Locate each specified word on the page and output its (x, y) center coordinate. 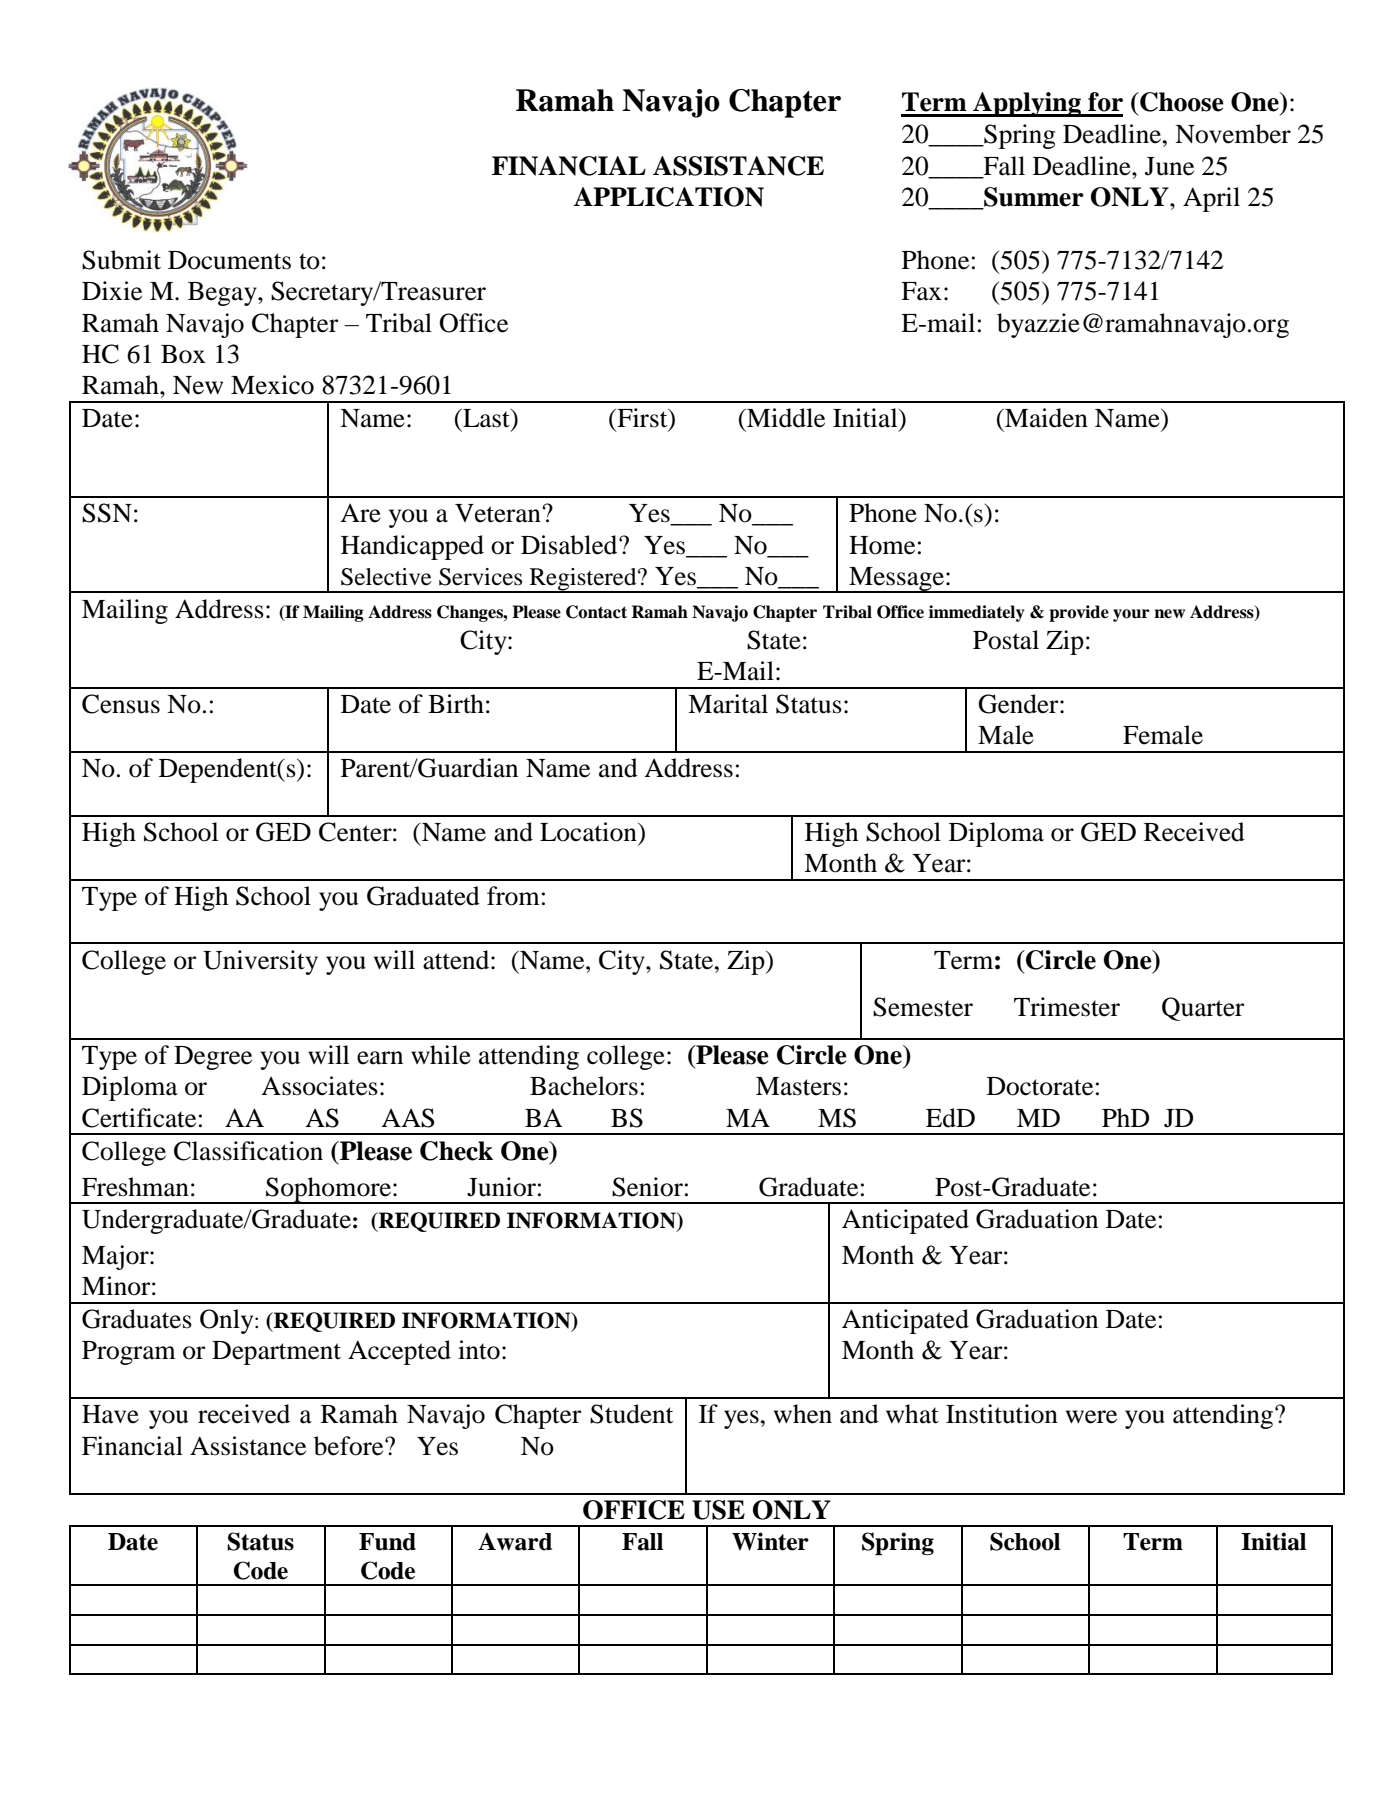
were (1091, 1417)
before (350, 1446)
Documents (229, 260)
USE (718, 1510)
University (260, 962)
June (1169, 166)
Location (589, 832)
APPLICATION (668, 197)
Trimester (1067, 1007)
